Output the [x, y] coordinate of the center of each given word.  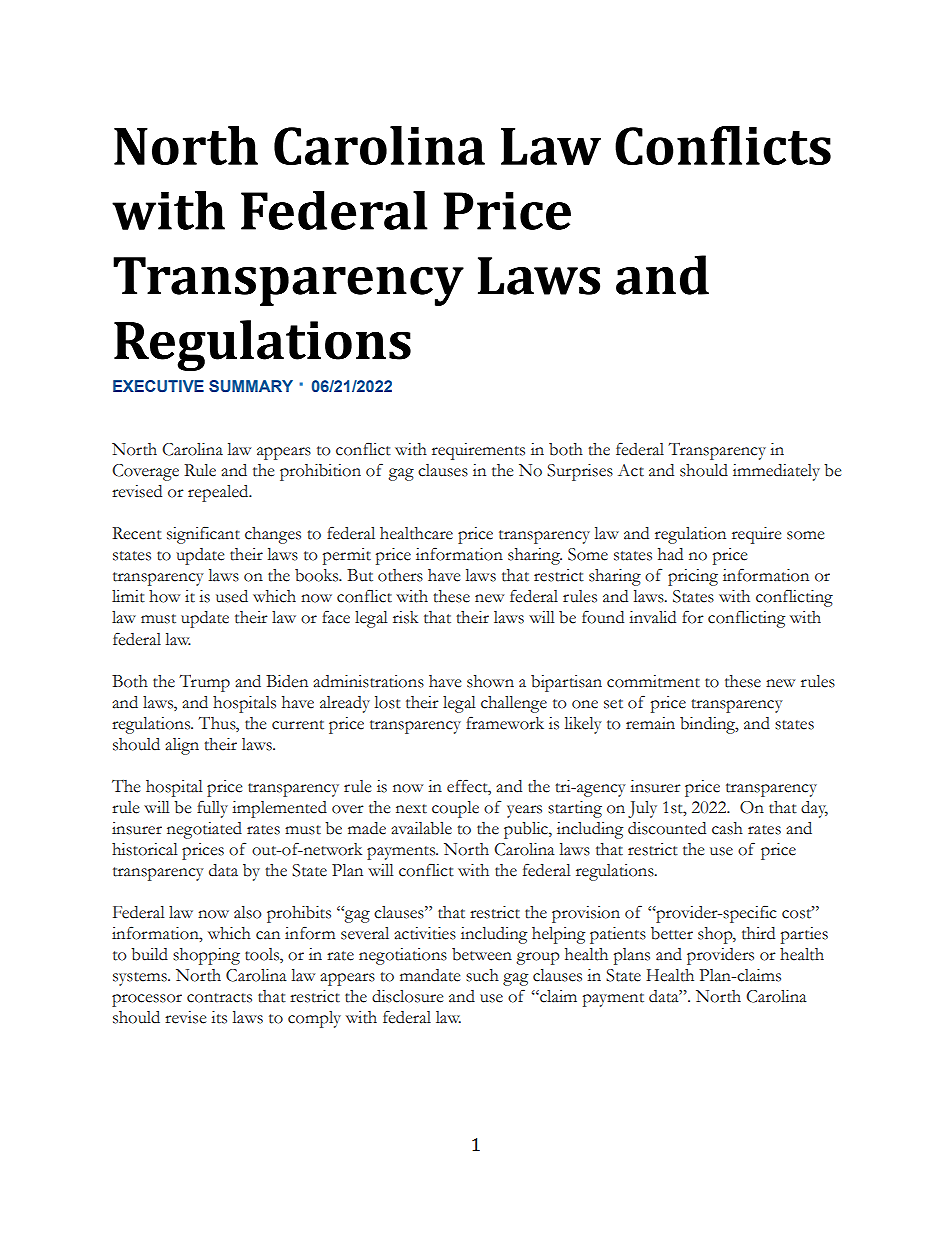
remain [650, 723]
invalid [652, 617]
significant [203, 535]
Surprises [580, 472]
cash [727, 828]
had [670, 554]
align [182, 746]
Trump [204, 683]
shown [490, 681]
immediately [776, 472]
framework [505, 723]
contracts [219, 998]
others [400, 575]
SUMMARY [251, 386]
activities [425, 933]
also [248, 912]
